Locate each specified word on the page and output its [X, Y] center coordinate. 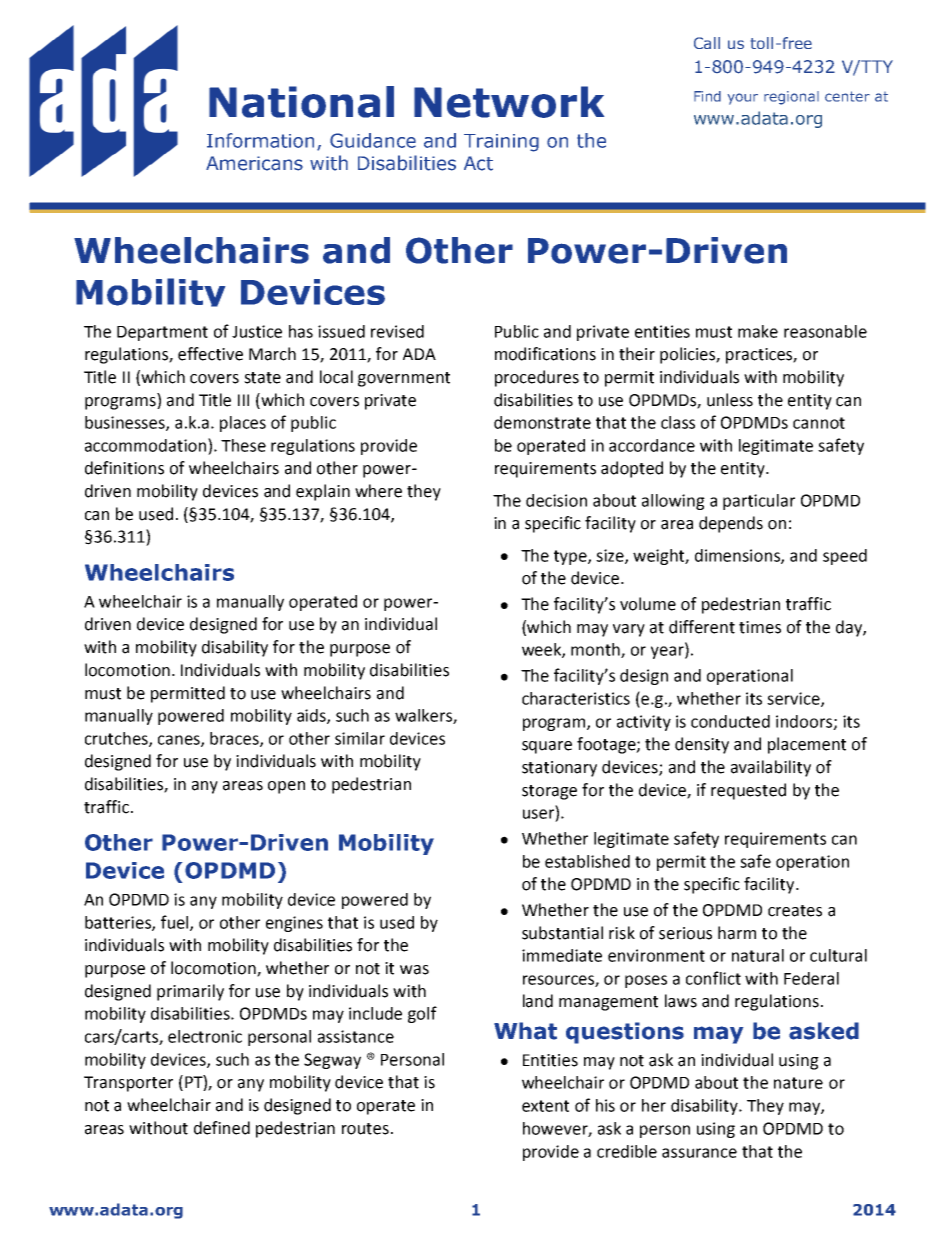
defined [222, 1128]
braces [235, 739]
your [743, 99]
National [301, 102]
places [243, 424]
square [547, 747]
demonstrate [542, 422]
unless [730, 400]
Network [509, 102]
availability [771, 768]
